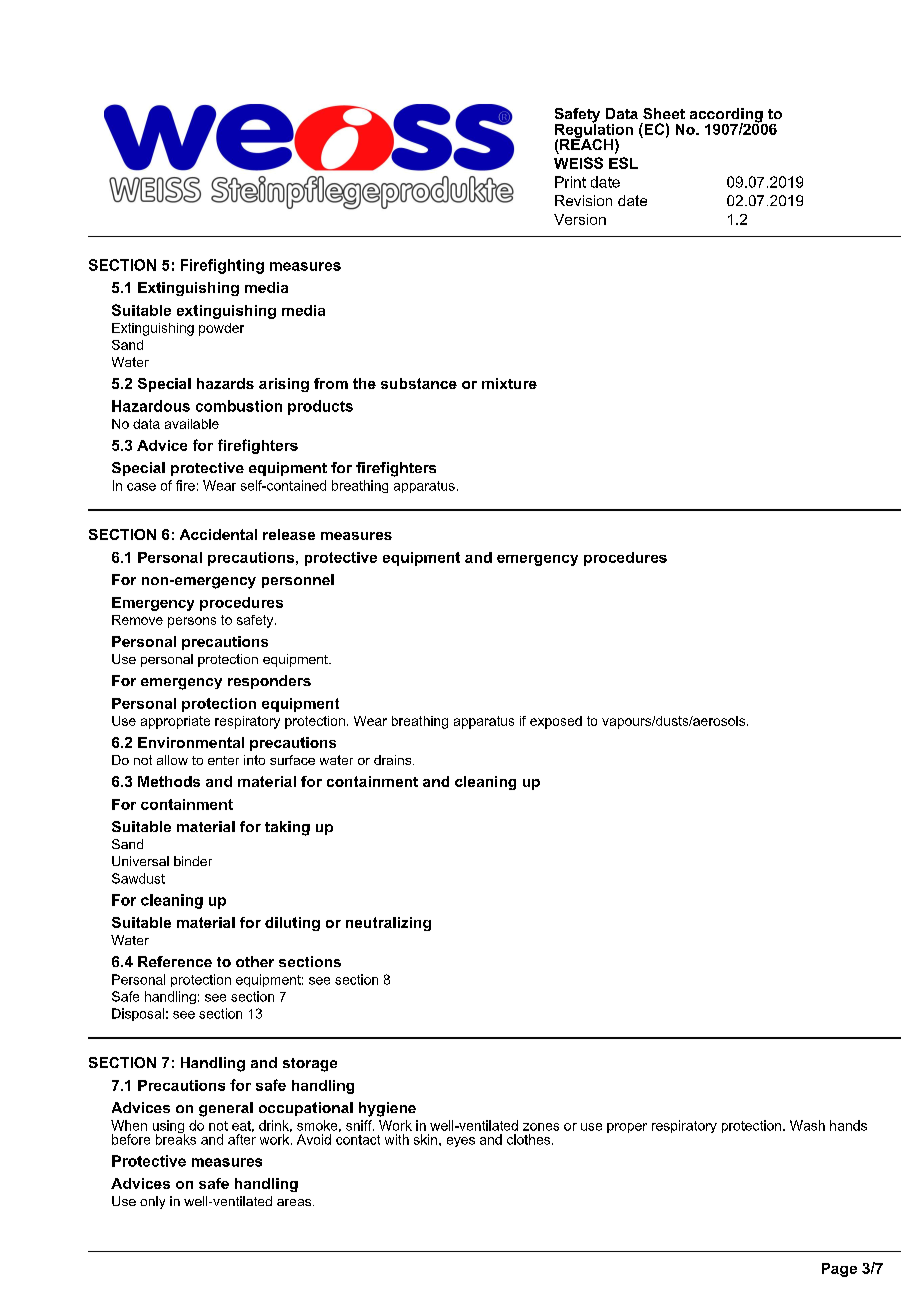  I want to click on other, so click(255, 961).
